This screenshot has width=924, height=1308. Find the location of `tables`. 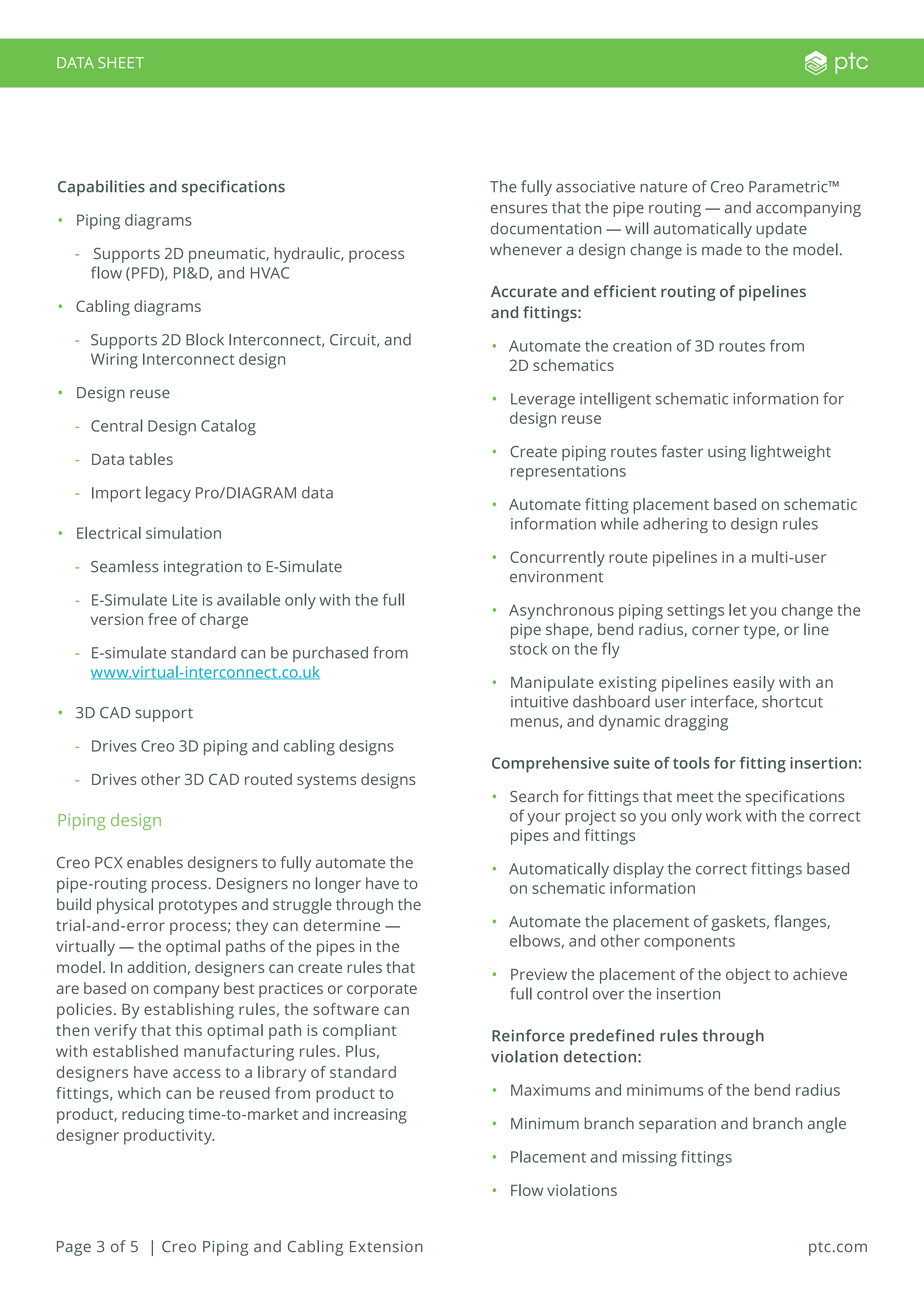

tables is located at coordinates (151, 459).
